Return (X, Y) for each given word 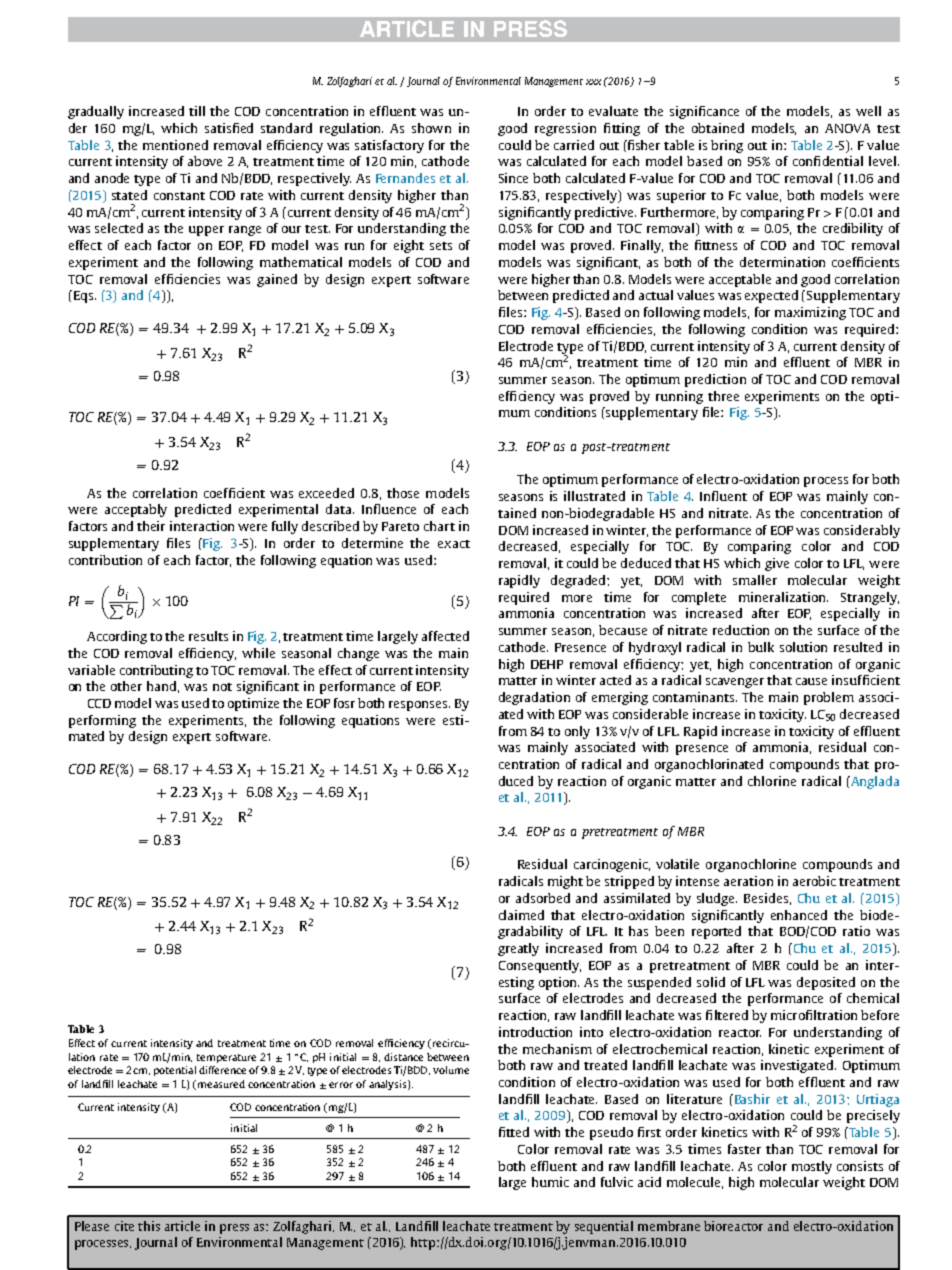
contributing (156, 671)
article (182, 1226)
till (197, 111)
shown (431, 128)
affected (445, 636)
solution (803, 647)
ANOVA (847, 128)
